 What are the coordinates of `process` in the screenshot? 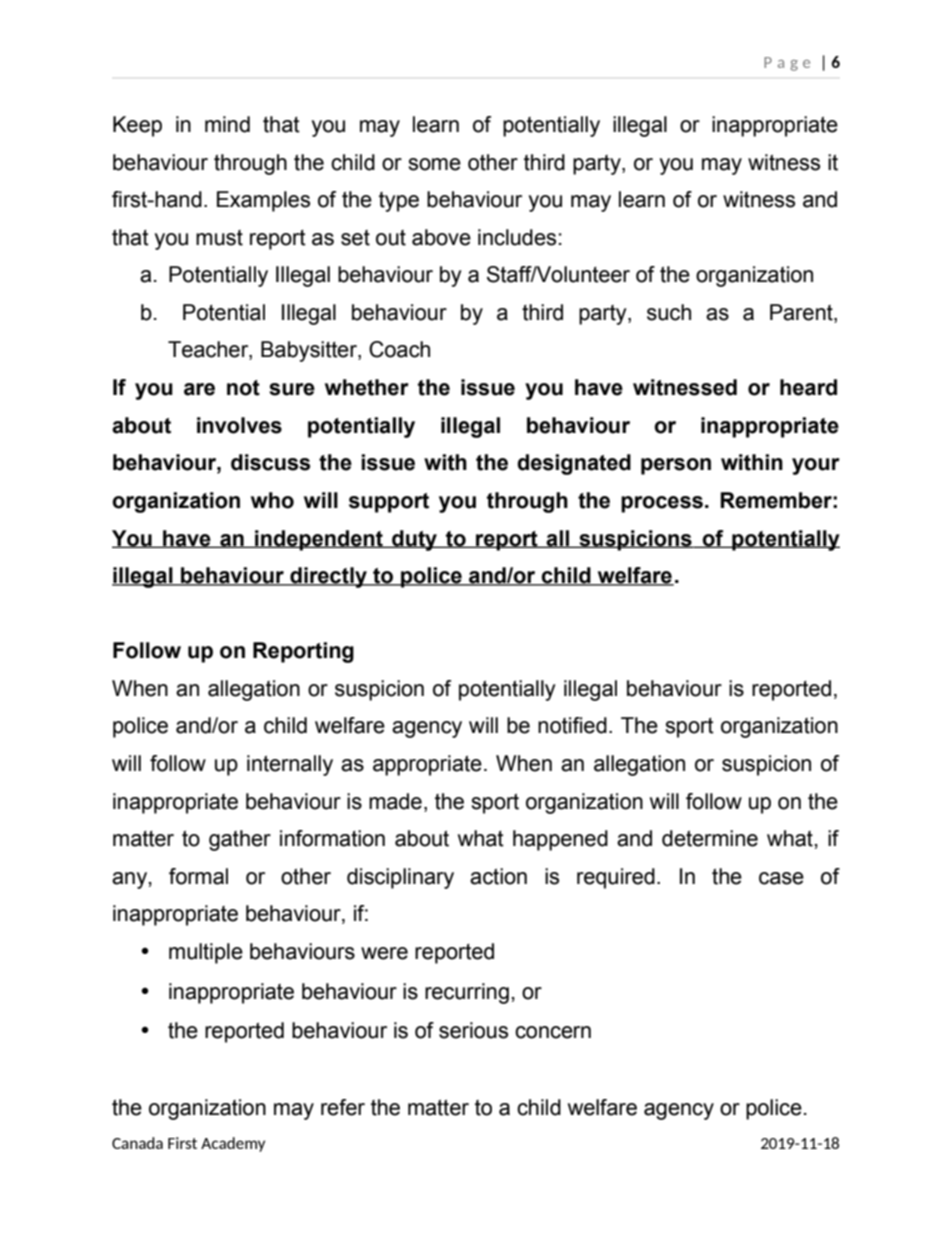 It's located at (662, 504).
